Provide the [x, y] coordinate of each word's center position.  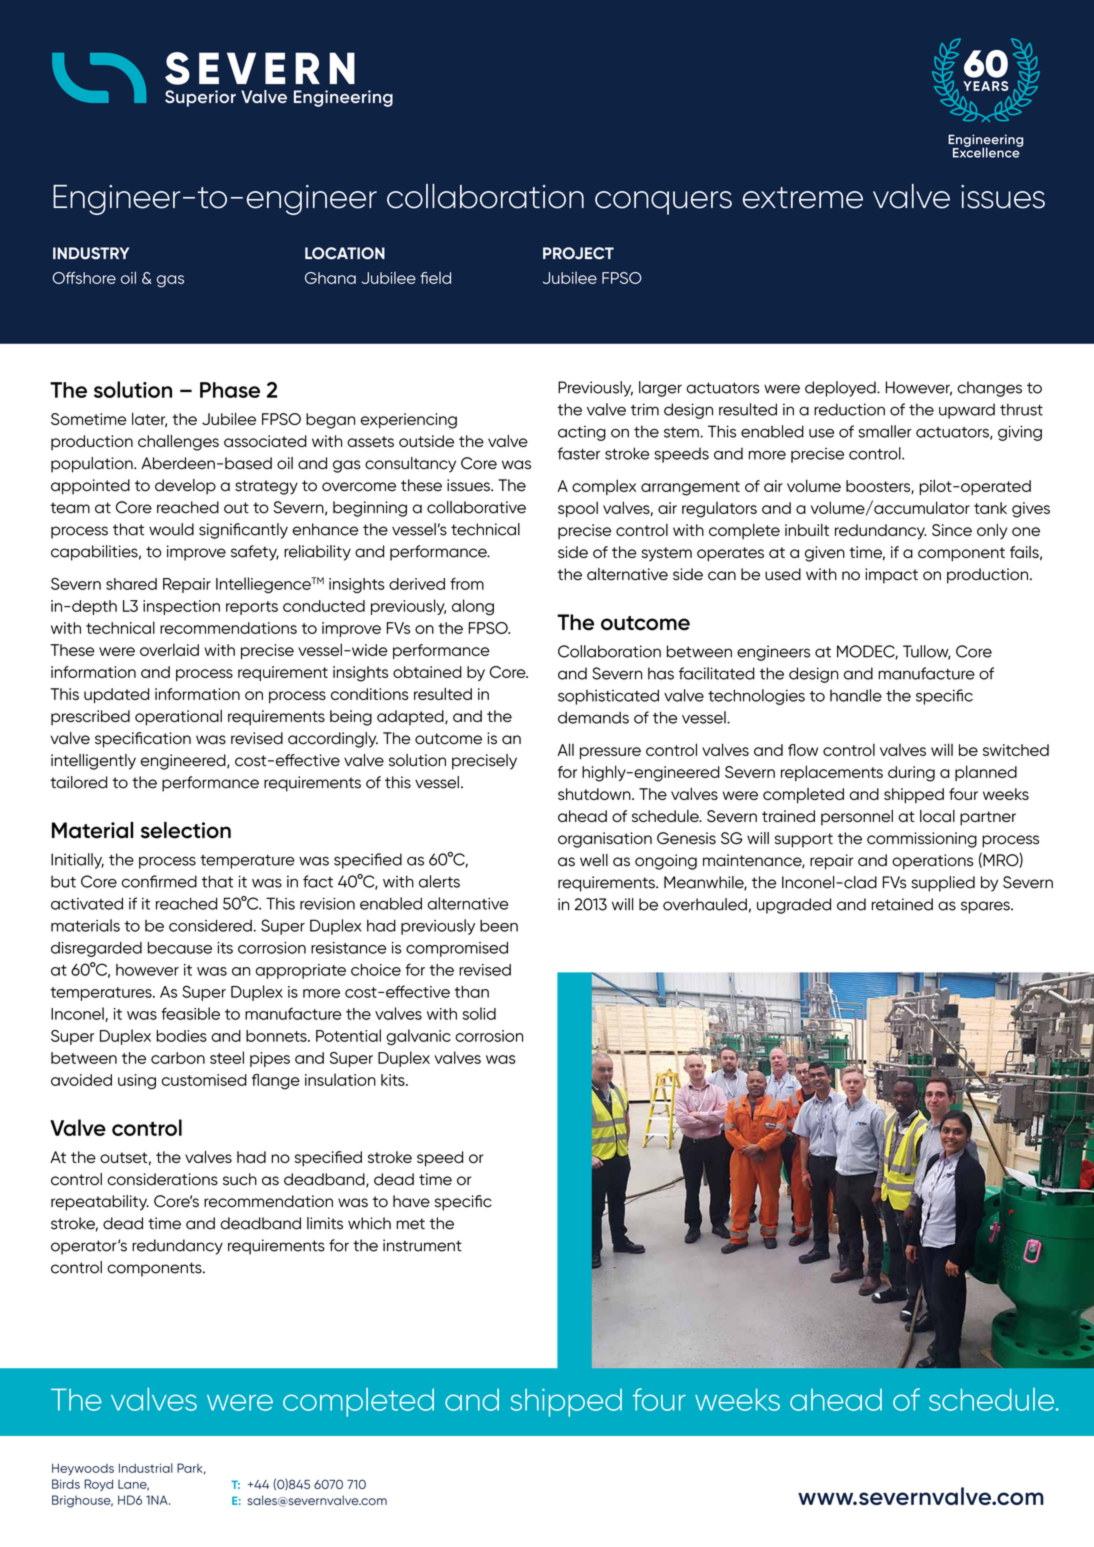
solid [479, 1013]
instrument [422, 1245]
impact [891, 576]
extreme [803, 198]
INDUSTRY [91, 253]
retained [902, 904]
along [473, 607]
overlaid [169, 649]
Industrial [146, 1468]
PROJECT [578, 253]
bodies [181, 1036]
